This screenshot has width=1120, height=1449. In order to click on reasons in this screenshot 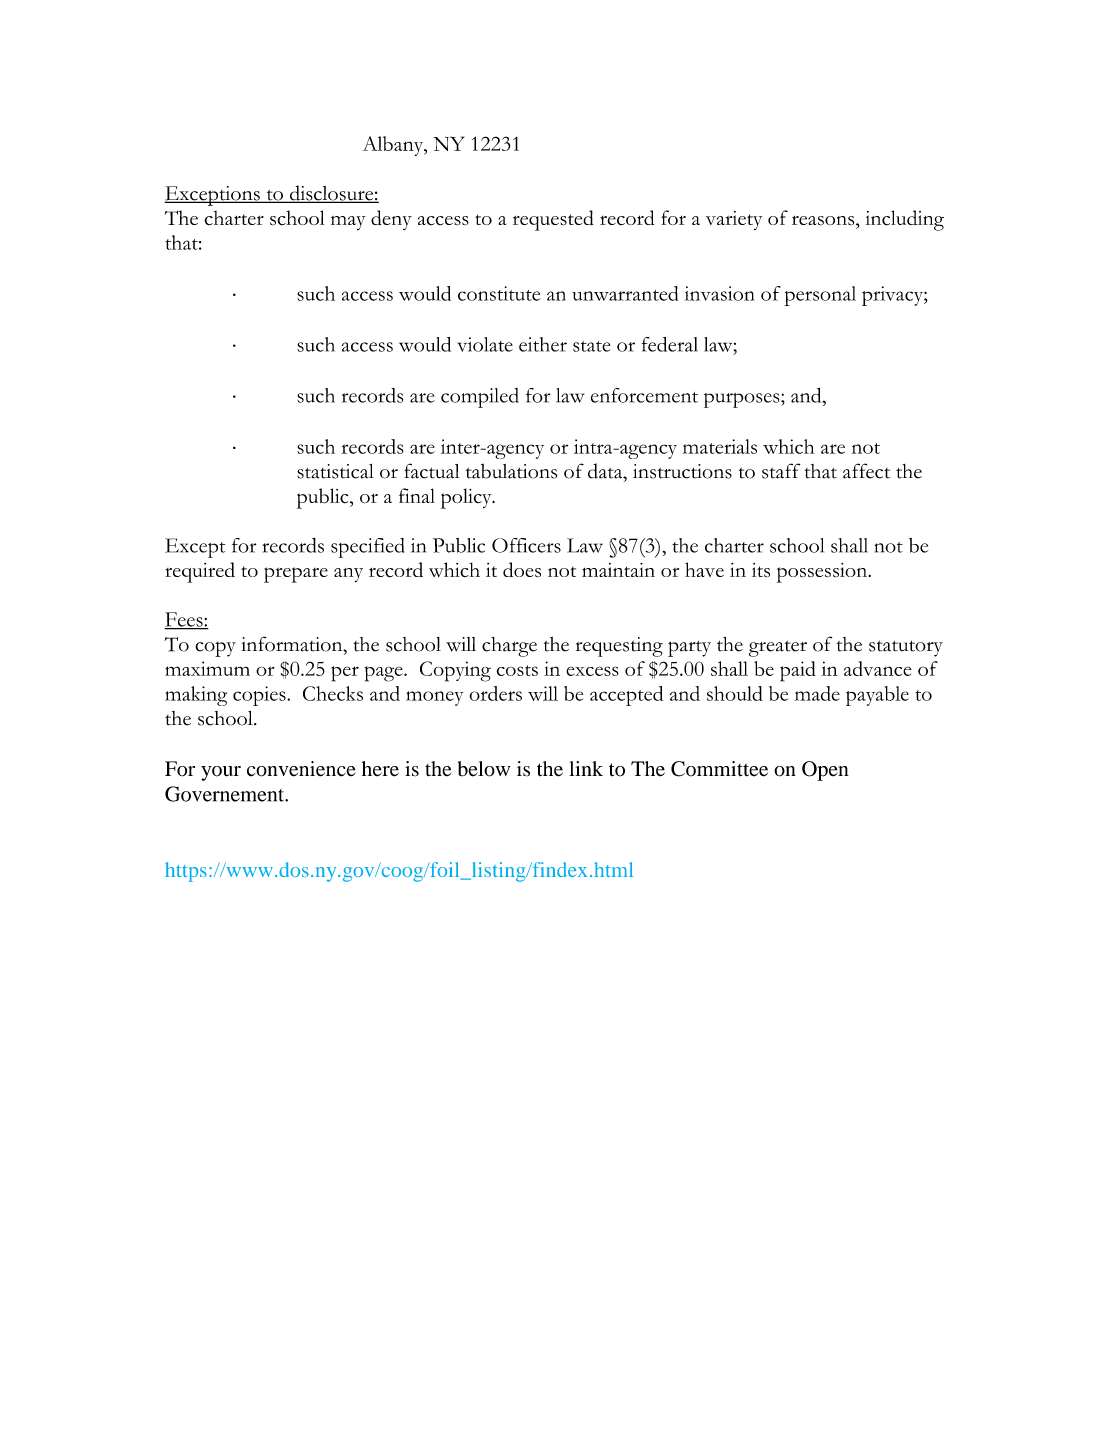, I will do `click(824, 221)`.
